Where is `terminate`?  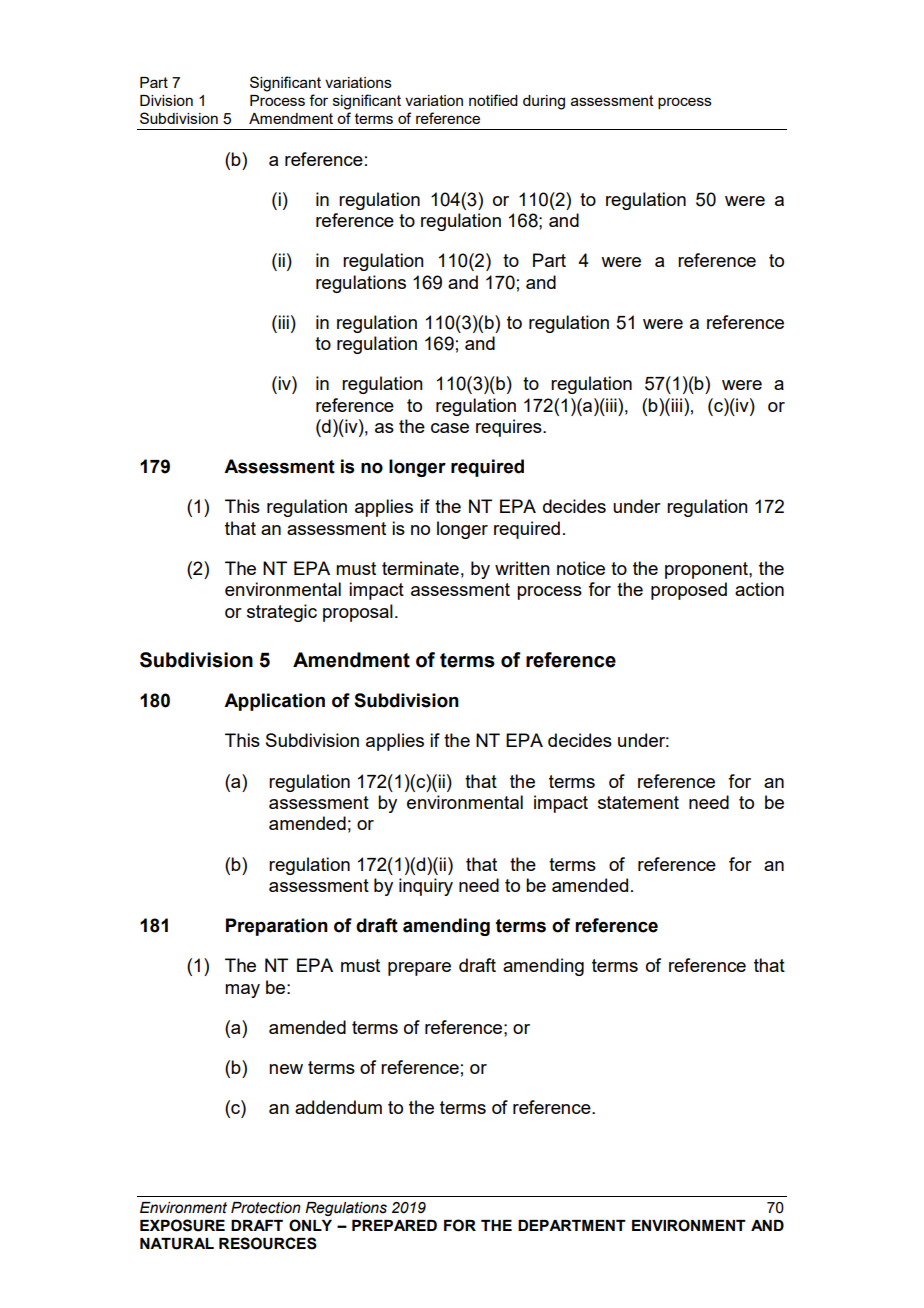
terminate is located at coordinates (420, 568).
